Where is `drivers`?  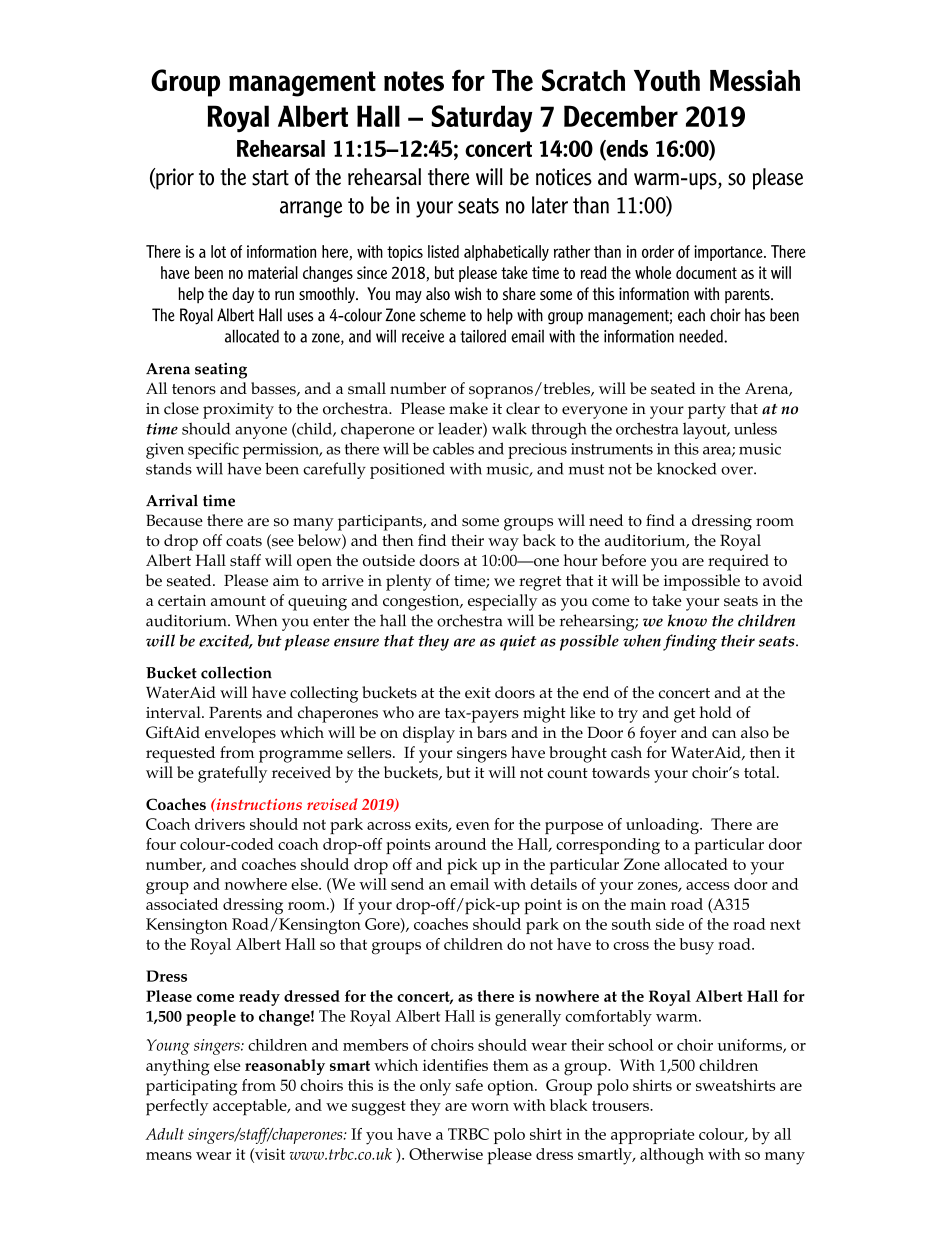
drivers is located at coordinates (220, 824).
